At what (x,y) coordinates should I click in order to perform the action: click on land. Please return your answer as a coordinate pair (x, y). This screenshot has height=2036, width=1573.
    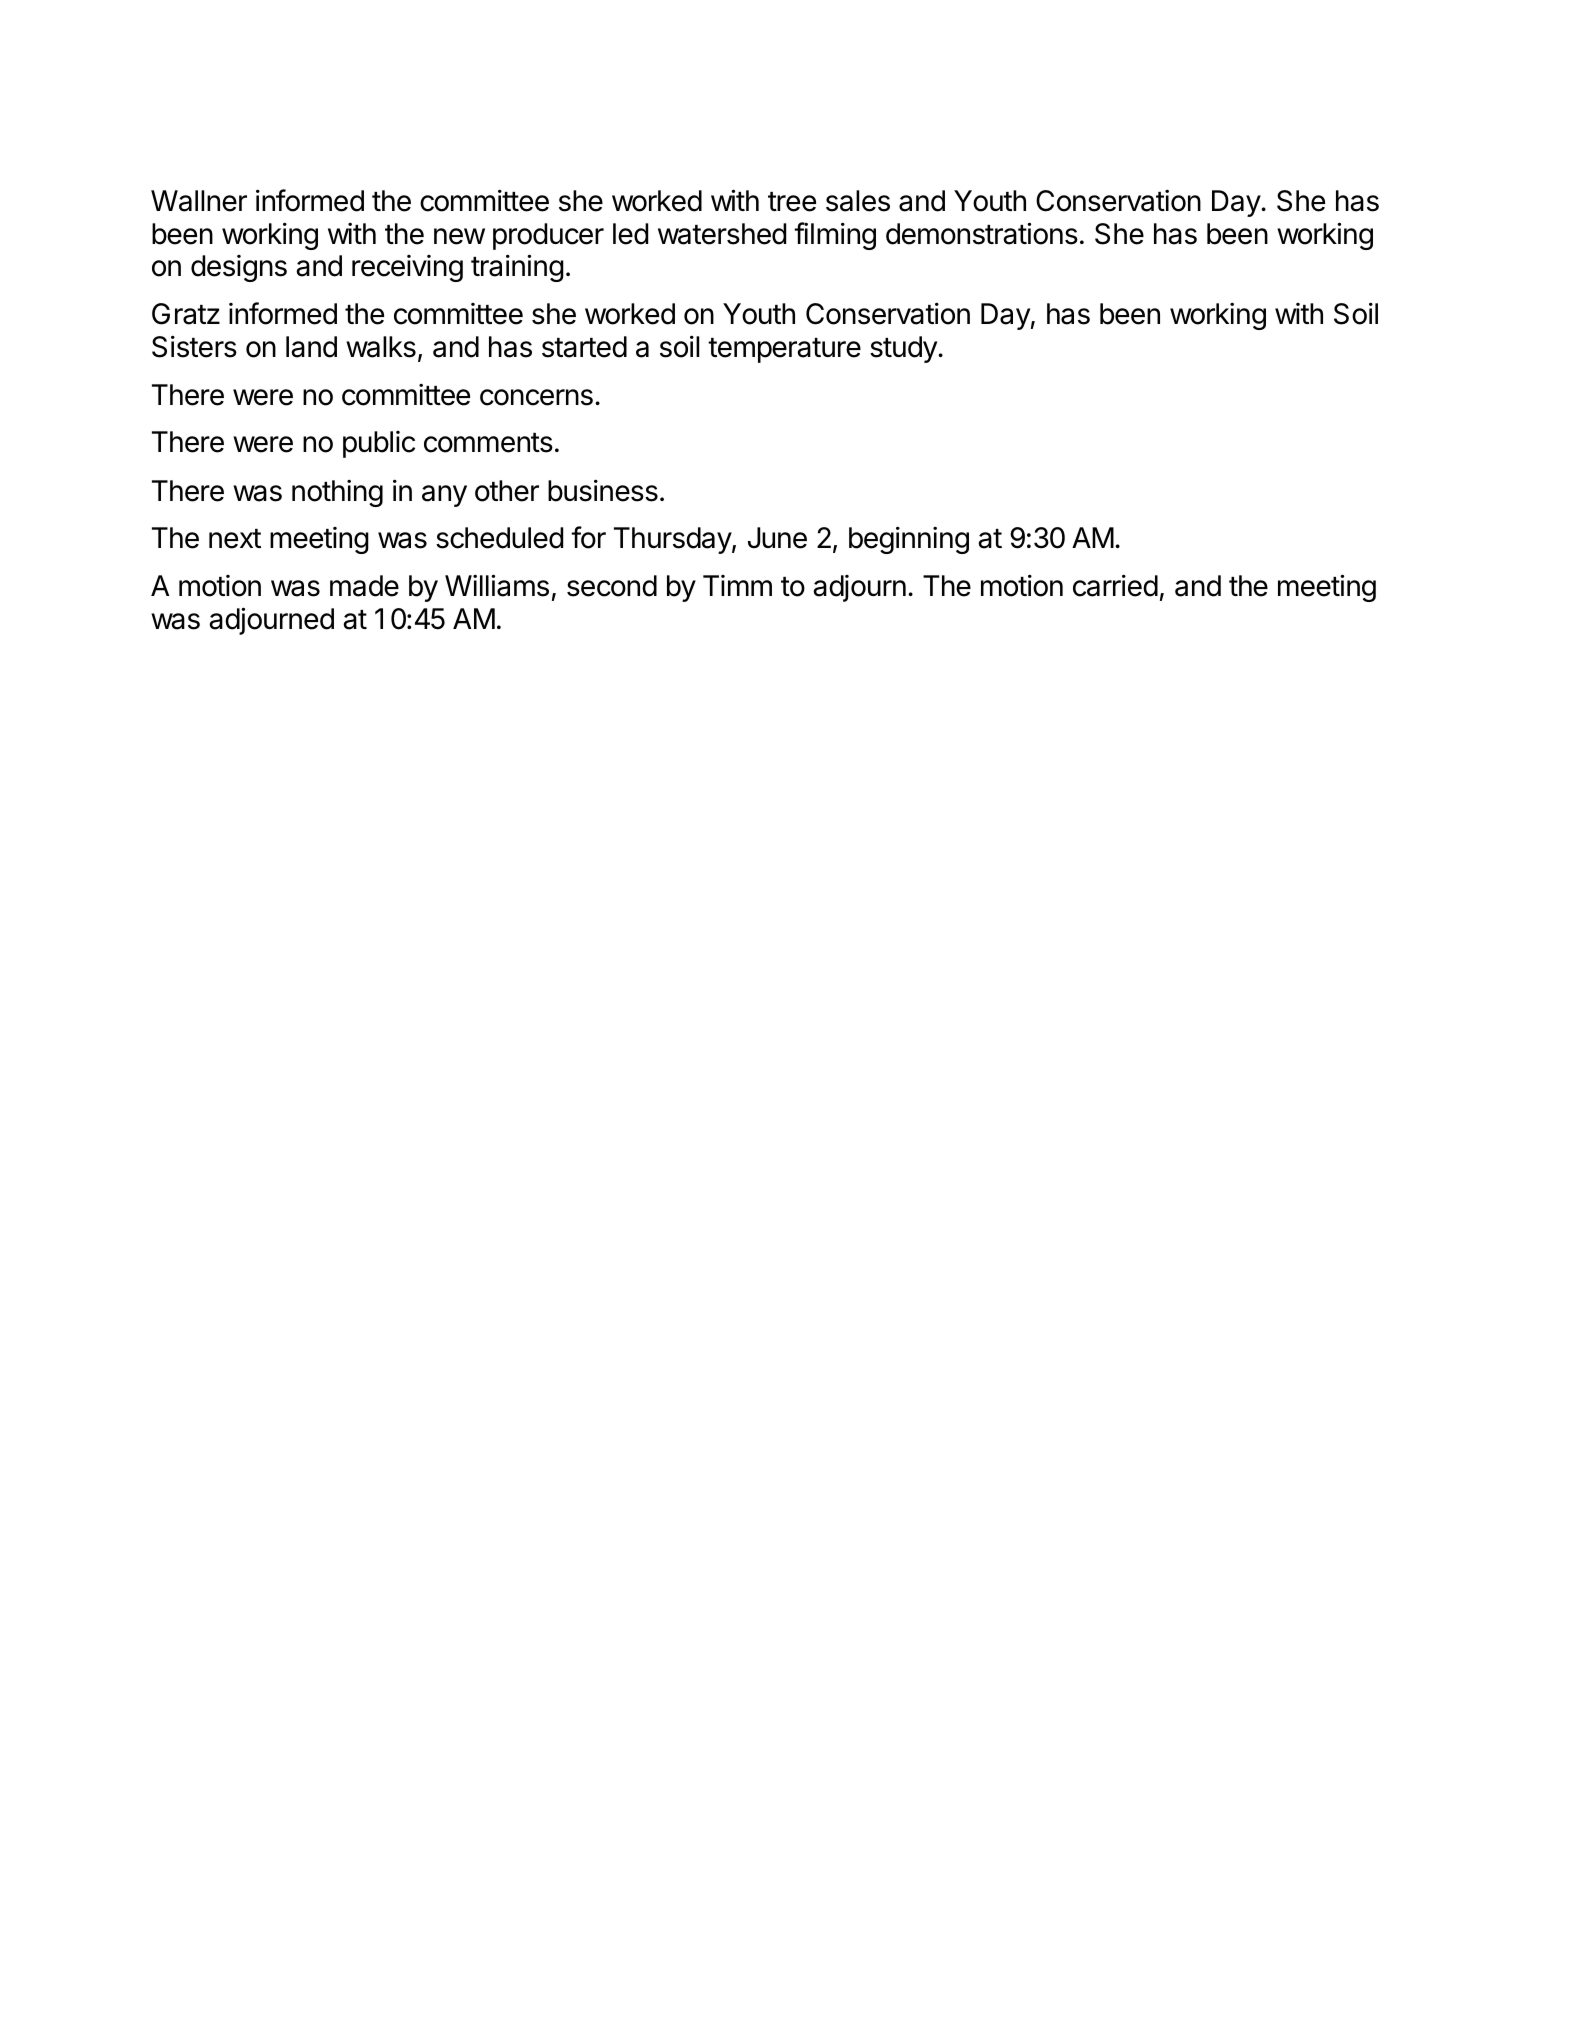
    Looking at the image, I should click on (311, 347).
